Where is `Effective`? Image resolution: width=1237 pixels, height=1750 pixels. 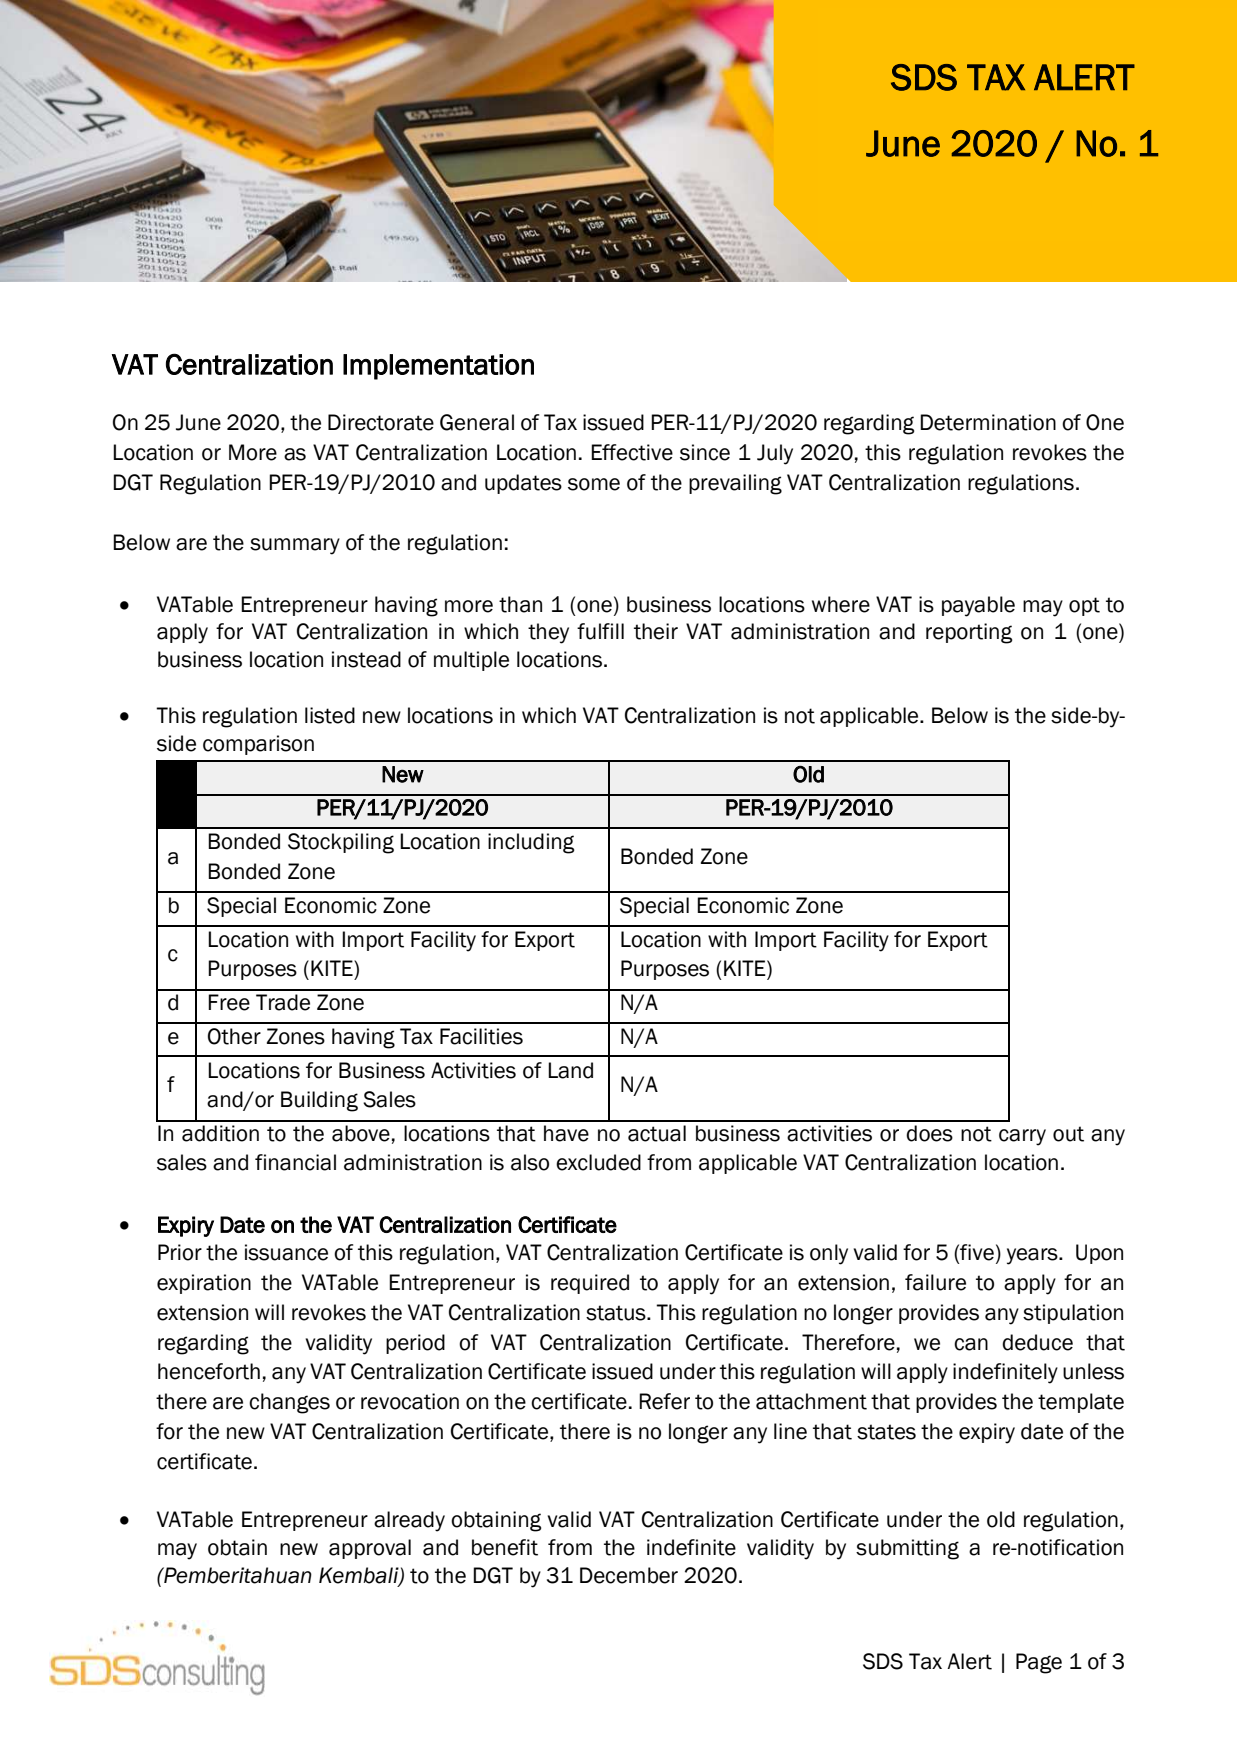
Effective is located at coordinates (632, 452).
